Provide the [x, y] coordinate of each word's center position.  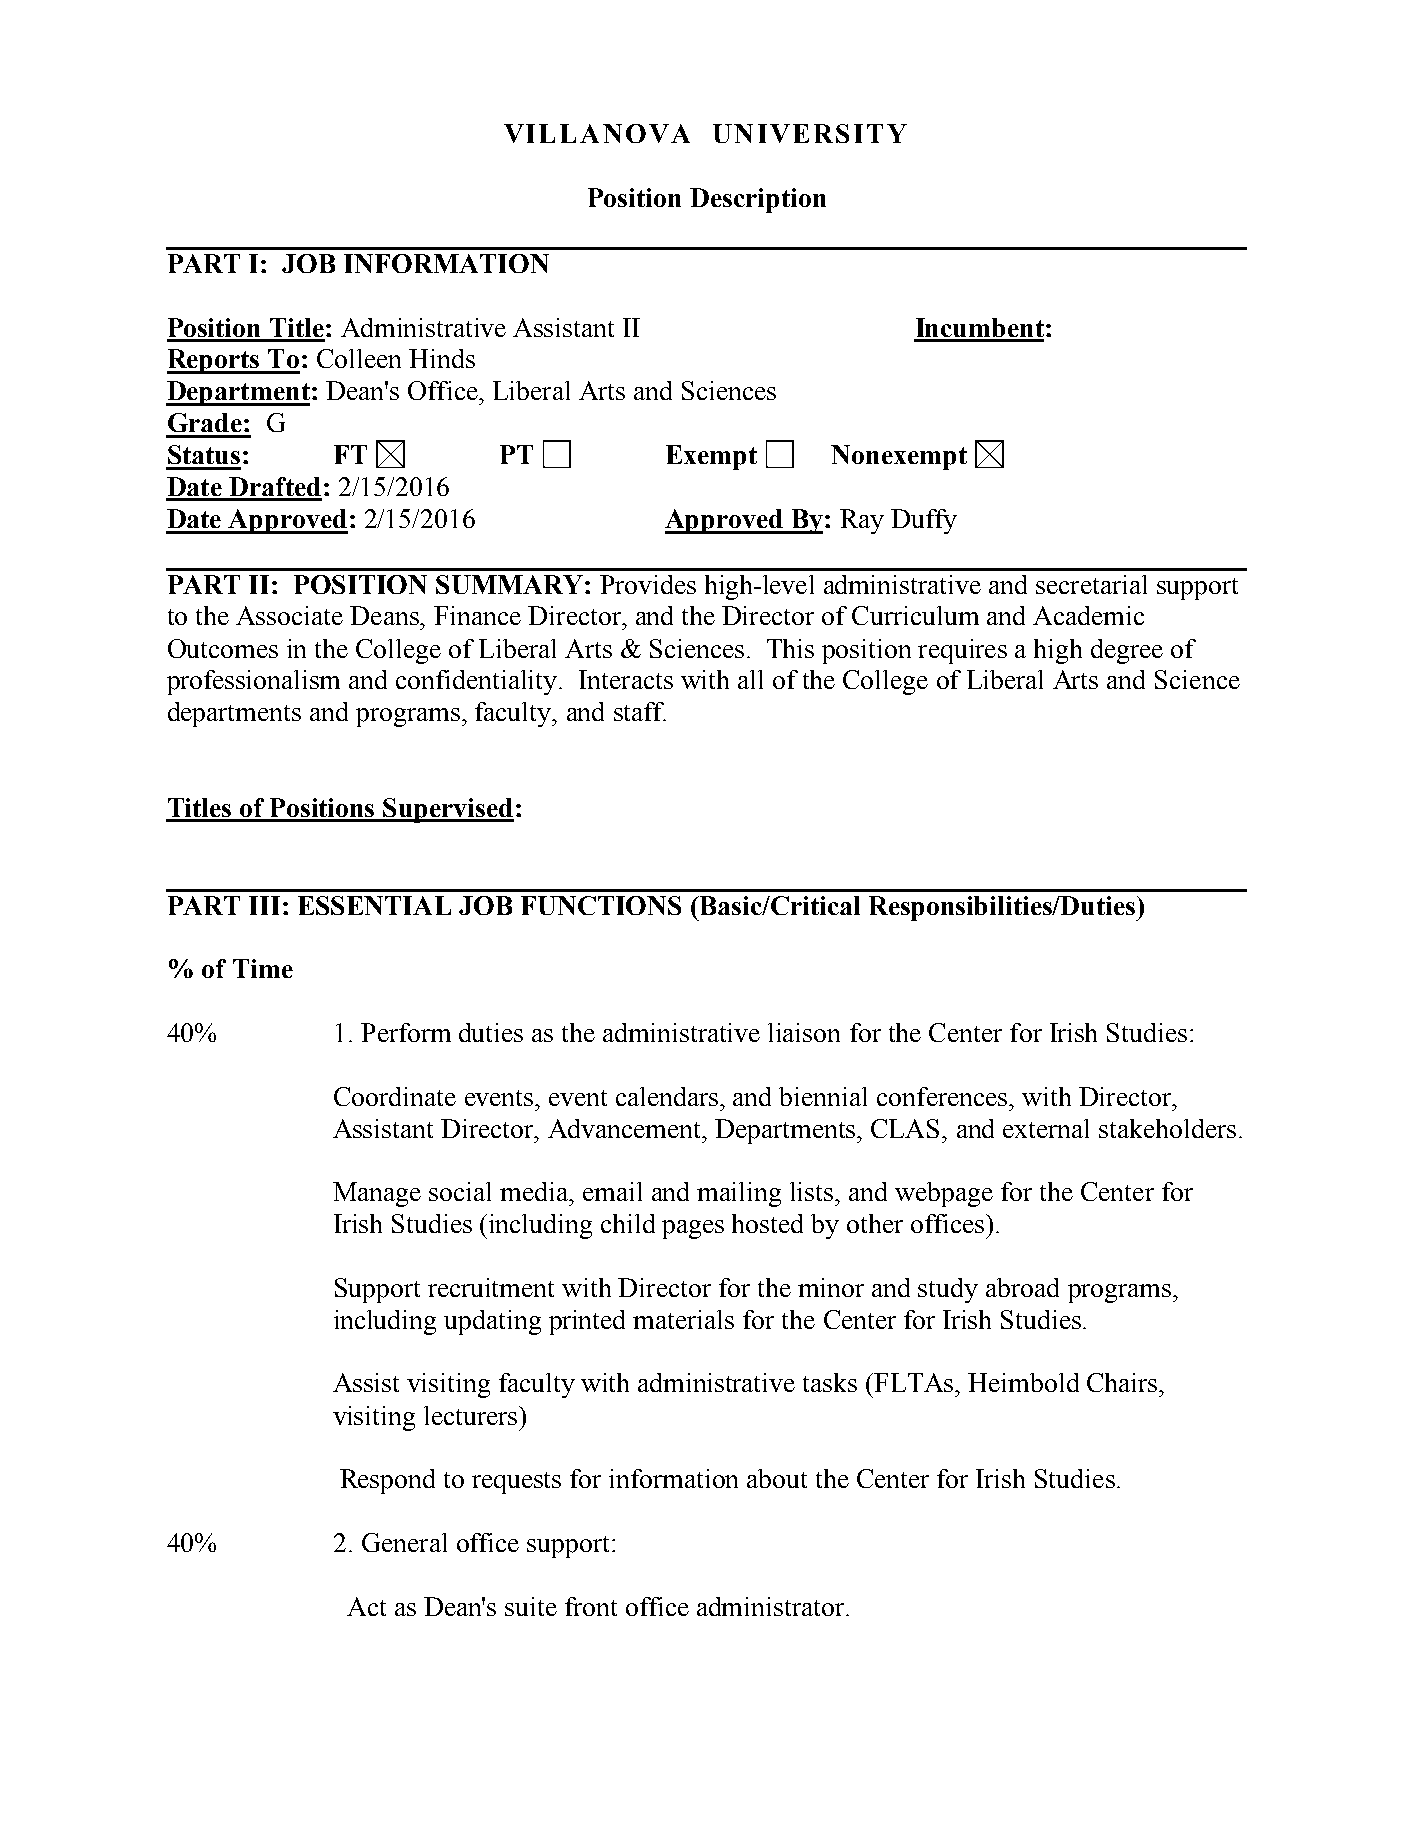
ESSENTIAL [374, 905]
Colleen [359, 358]
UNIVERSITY [810, 133]
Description [758, 200]
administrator [772, 1606]
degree [1127, 651]
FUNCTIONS [601, 905]
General [404, 1542]
